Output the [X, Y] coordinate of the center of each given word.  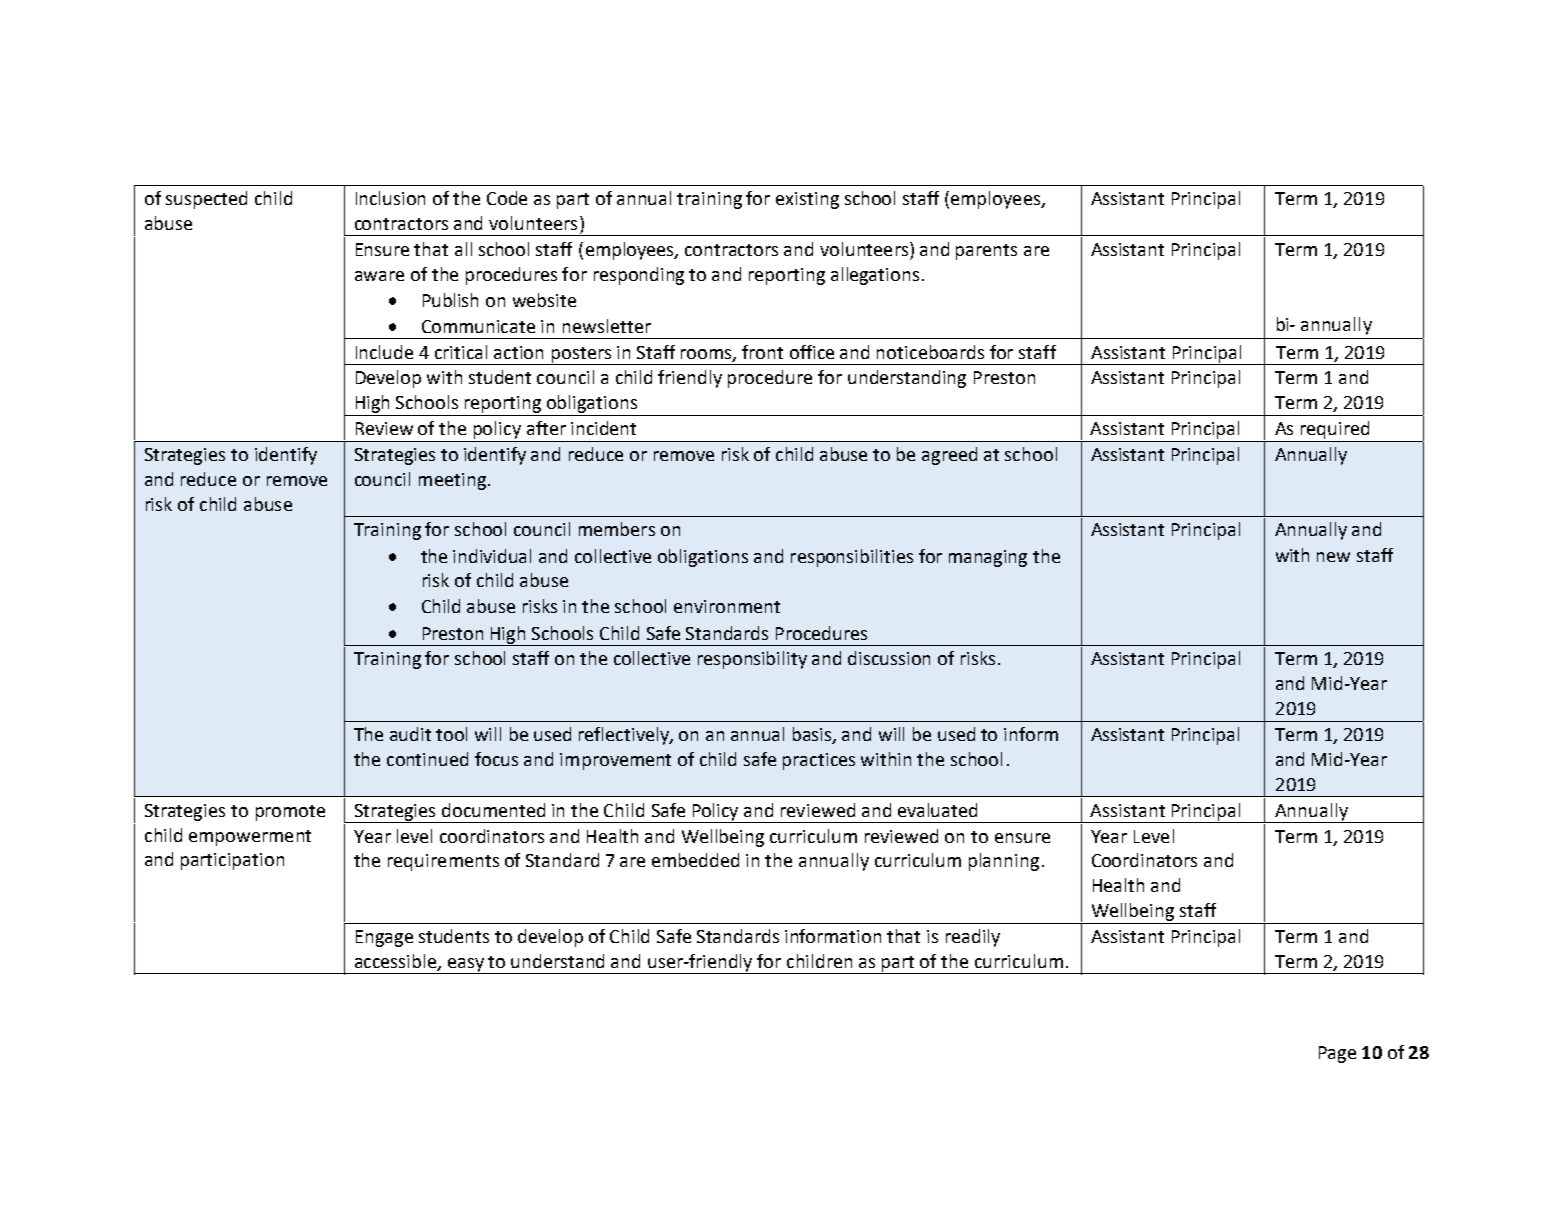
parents [986, 252]
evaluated [937, 810]
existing [807, 200]
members [617, 529]
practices [819, 761]
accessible [397, 962]
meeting [452, 481]
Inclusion [390, 198]
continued [427, 759]
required [1335, 430]
